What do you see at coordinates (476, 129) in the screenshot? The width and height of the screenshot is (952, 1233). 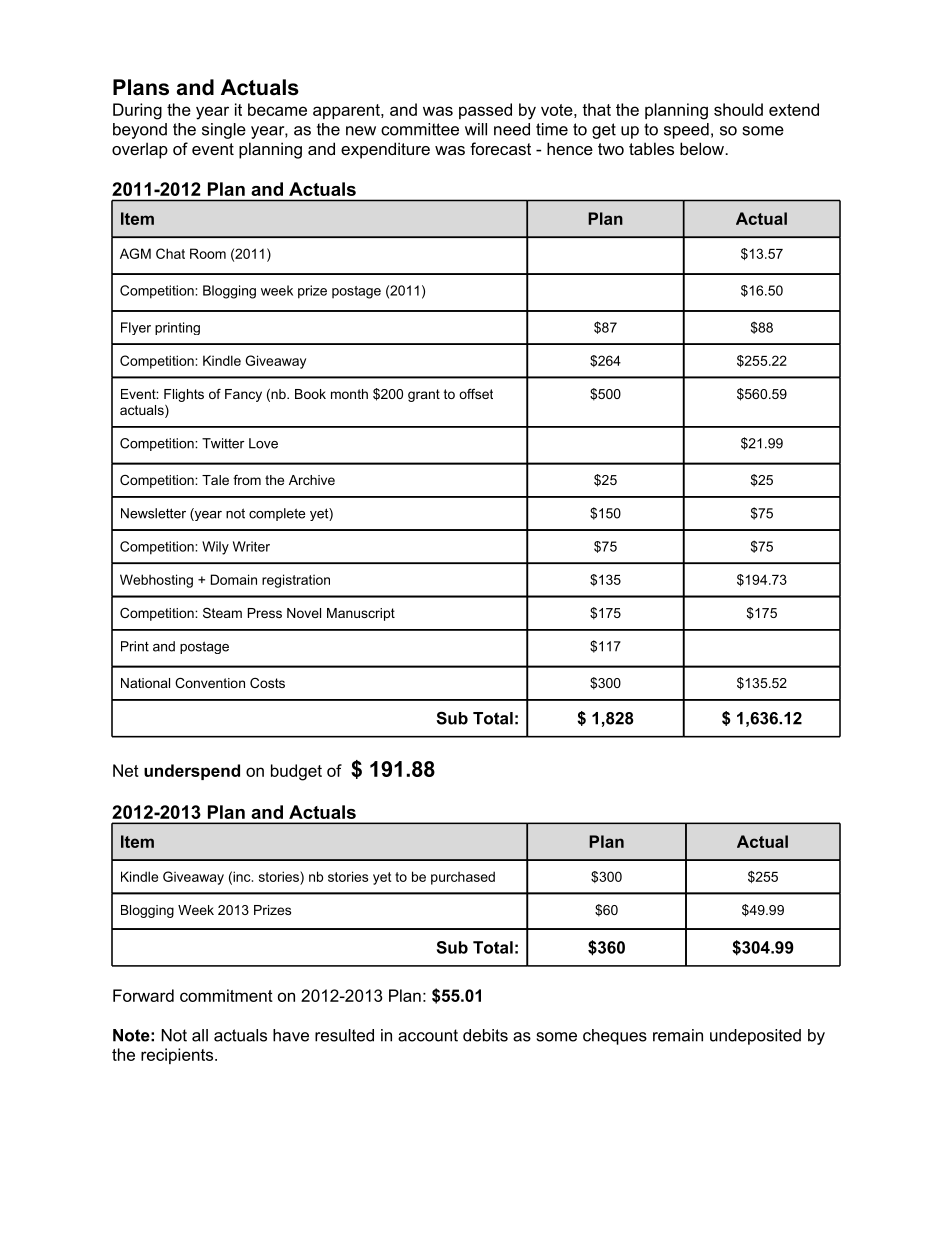 I see `will` at bounding box center [476, 129].
